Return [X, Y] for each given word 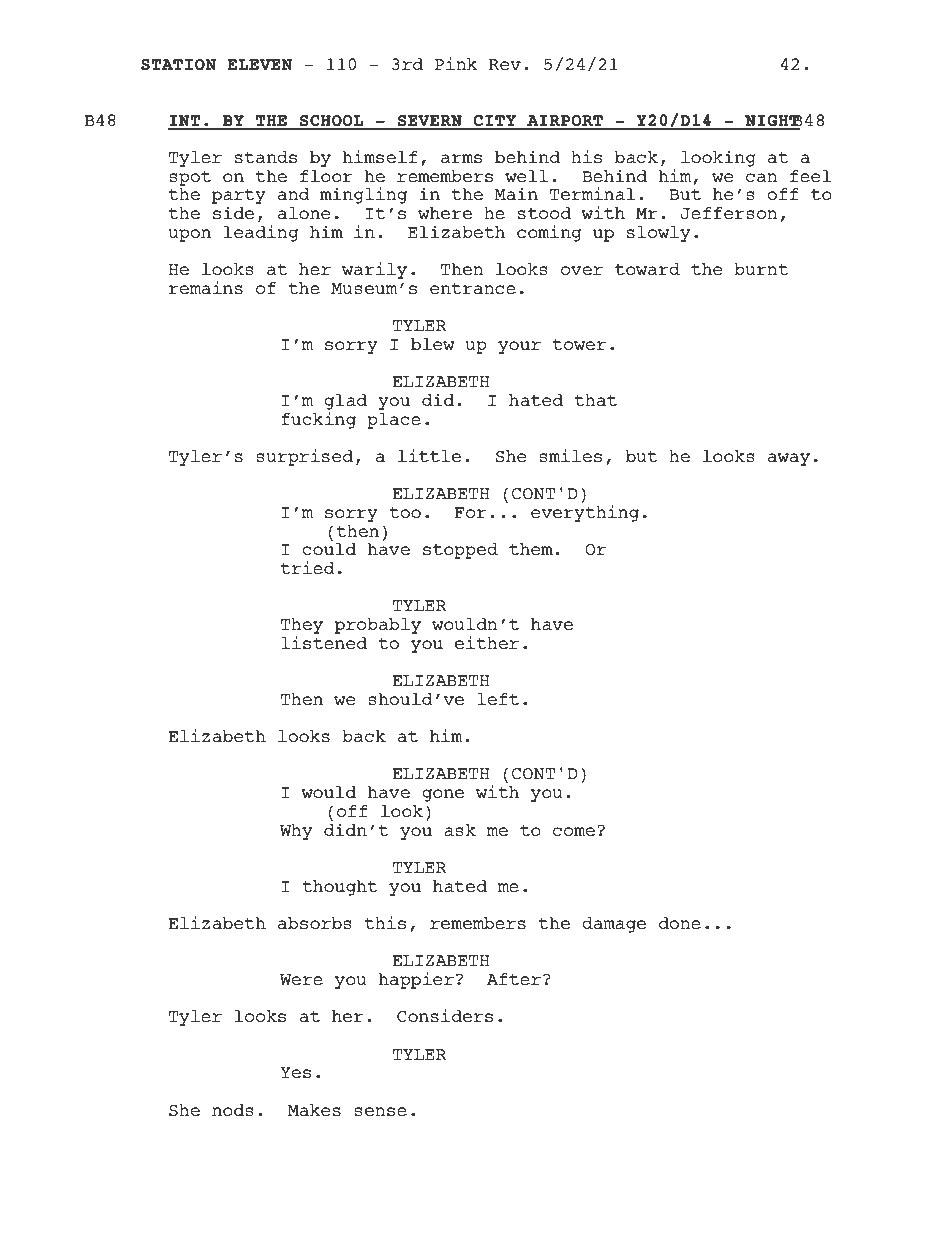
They [302, 627]
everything [585, 513]
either [487, 642]
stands [266, 157]
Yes [295, 1073]
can [761, 177]
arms [461, 159]
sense [380, 1112]
